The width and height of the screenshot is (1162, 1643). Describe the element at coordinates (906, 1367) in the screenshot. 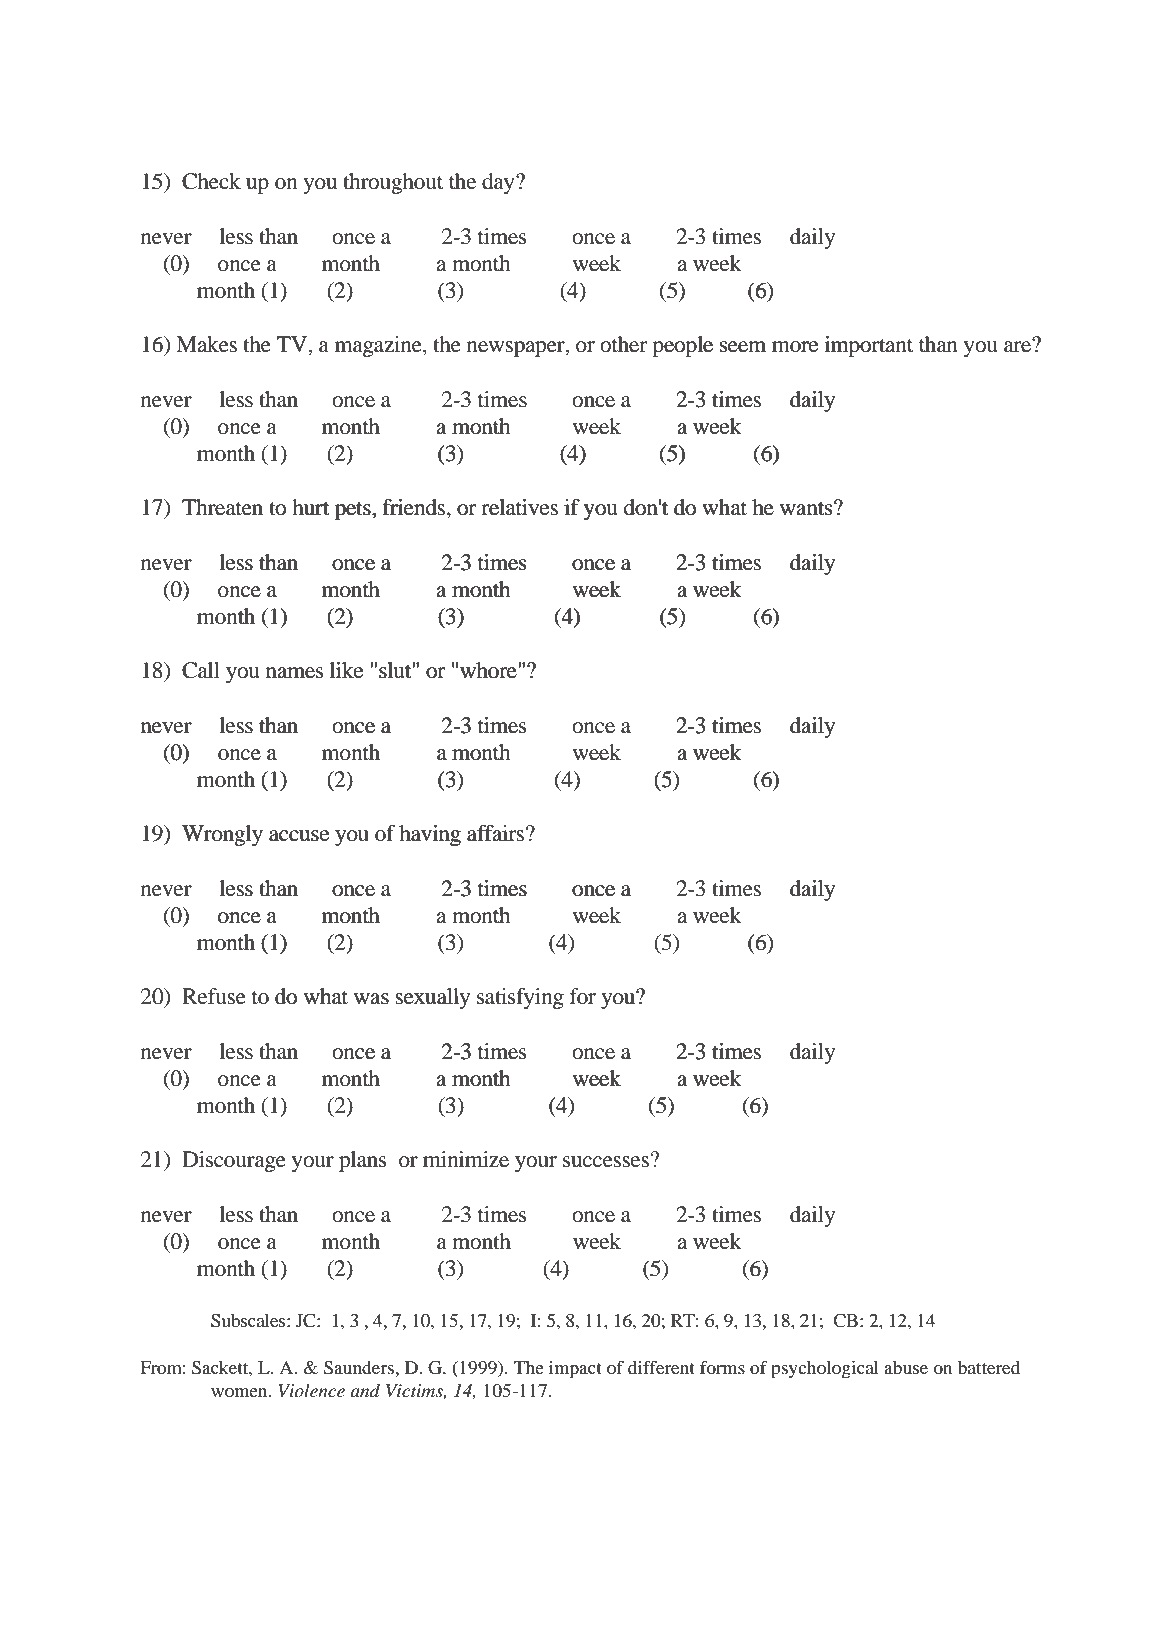

I see `abuse` at that location.
